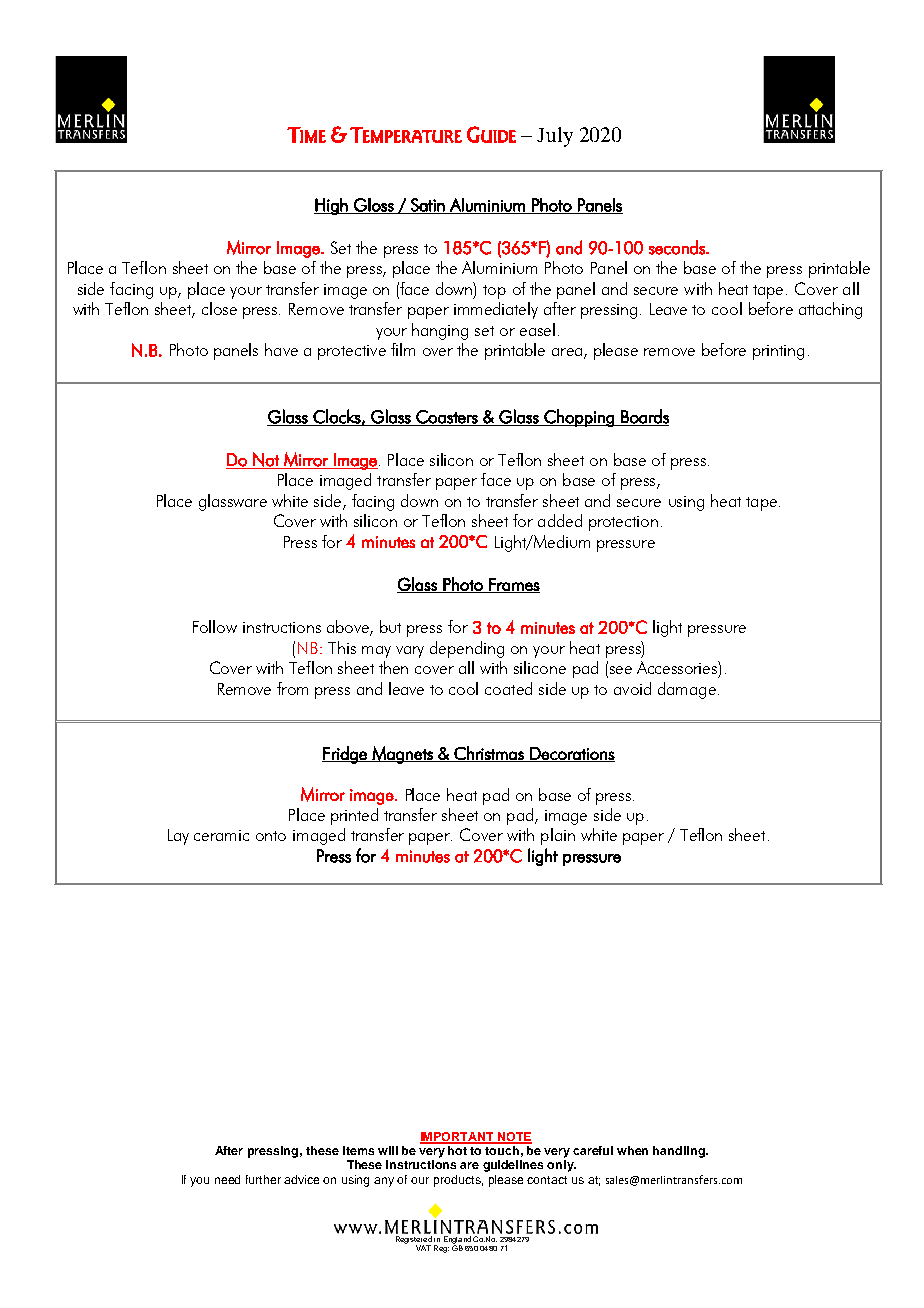  Describe the element at coordinates (555, 137) in the screenshot. I see `July` at that location.
